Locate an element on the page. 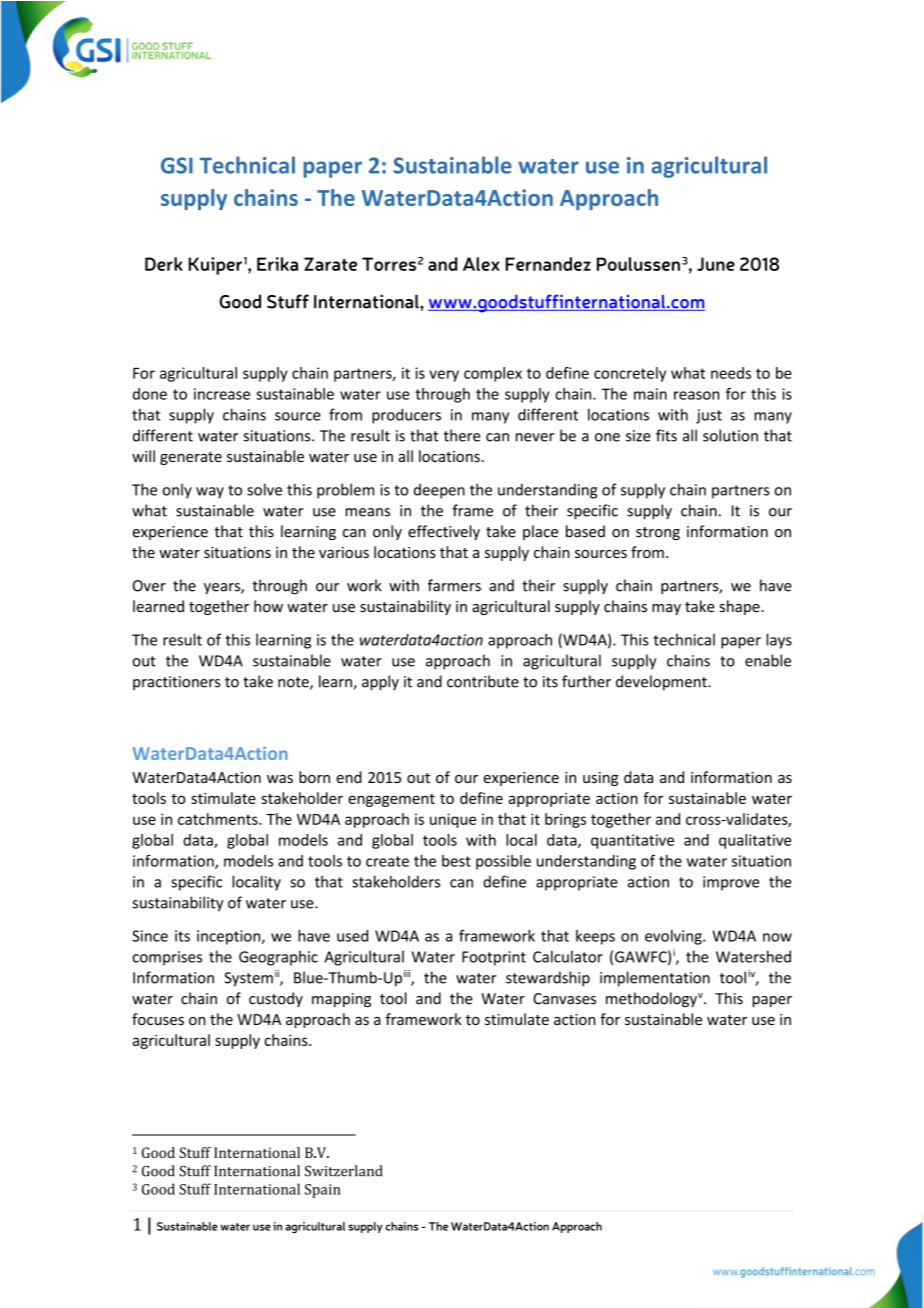  implementation is located at coordinates (655, 979).
